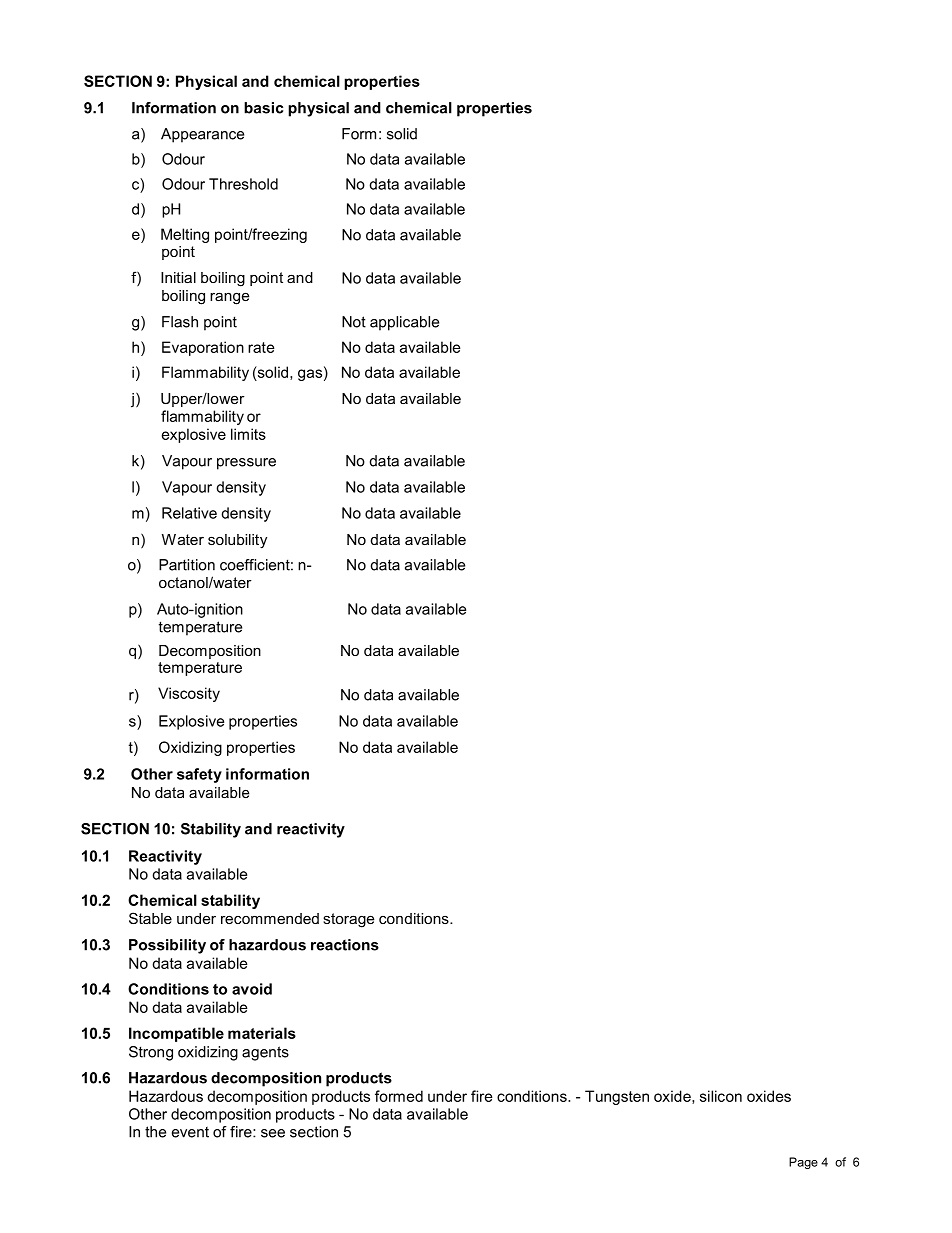 The width and height of the screenshot is (952, 1233). Describe the element at coordinates (202, 135) in the screenshot. I see `Appearance` at that location.
